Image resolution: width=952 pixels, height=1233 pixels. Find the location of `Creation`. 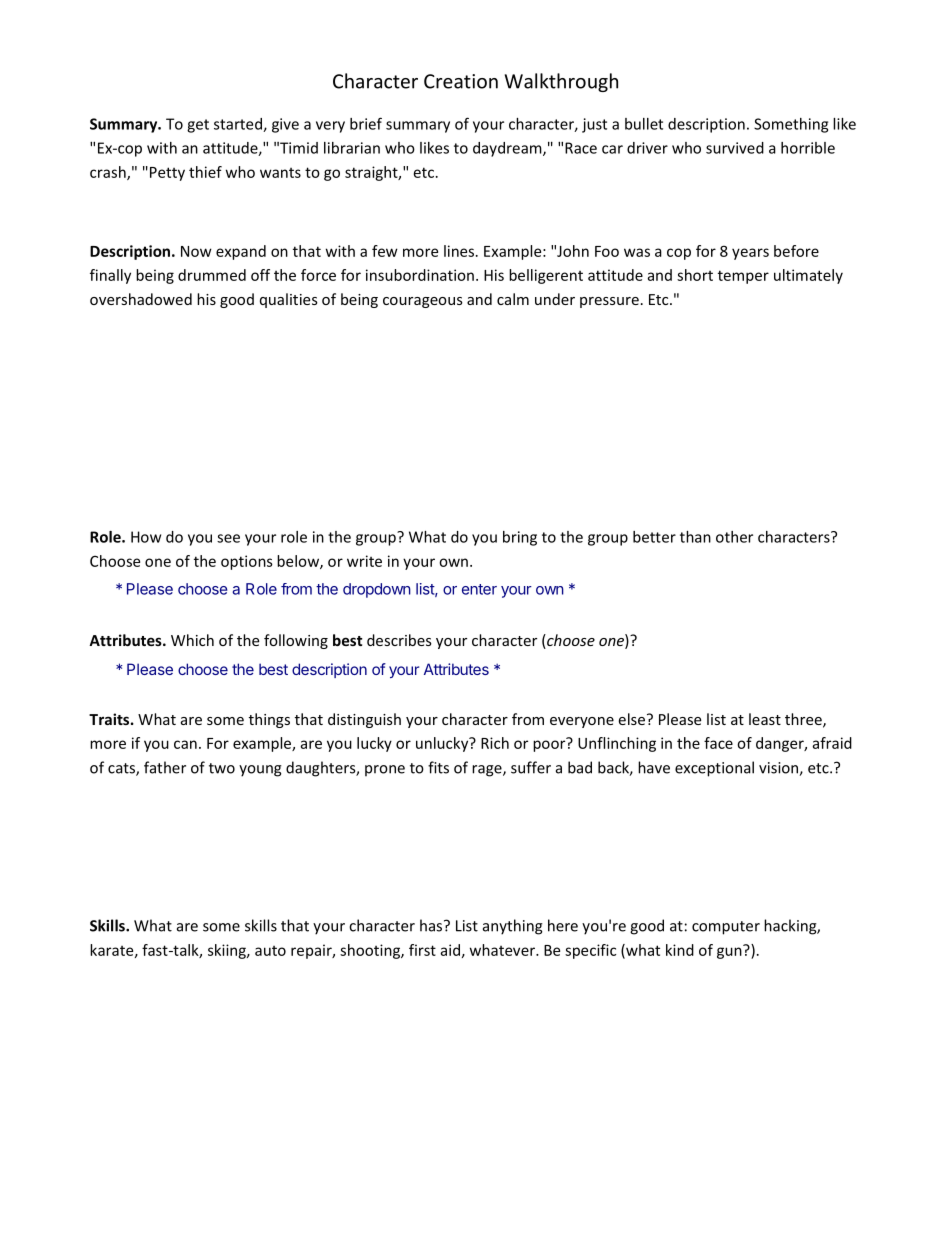

Creation is located at coordinates (461, 81).
